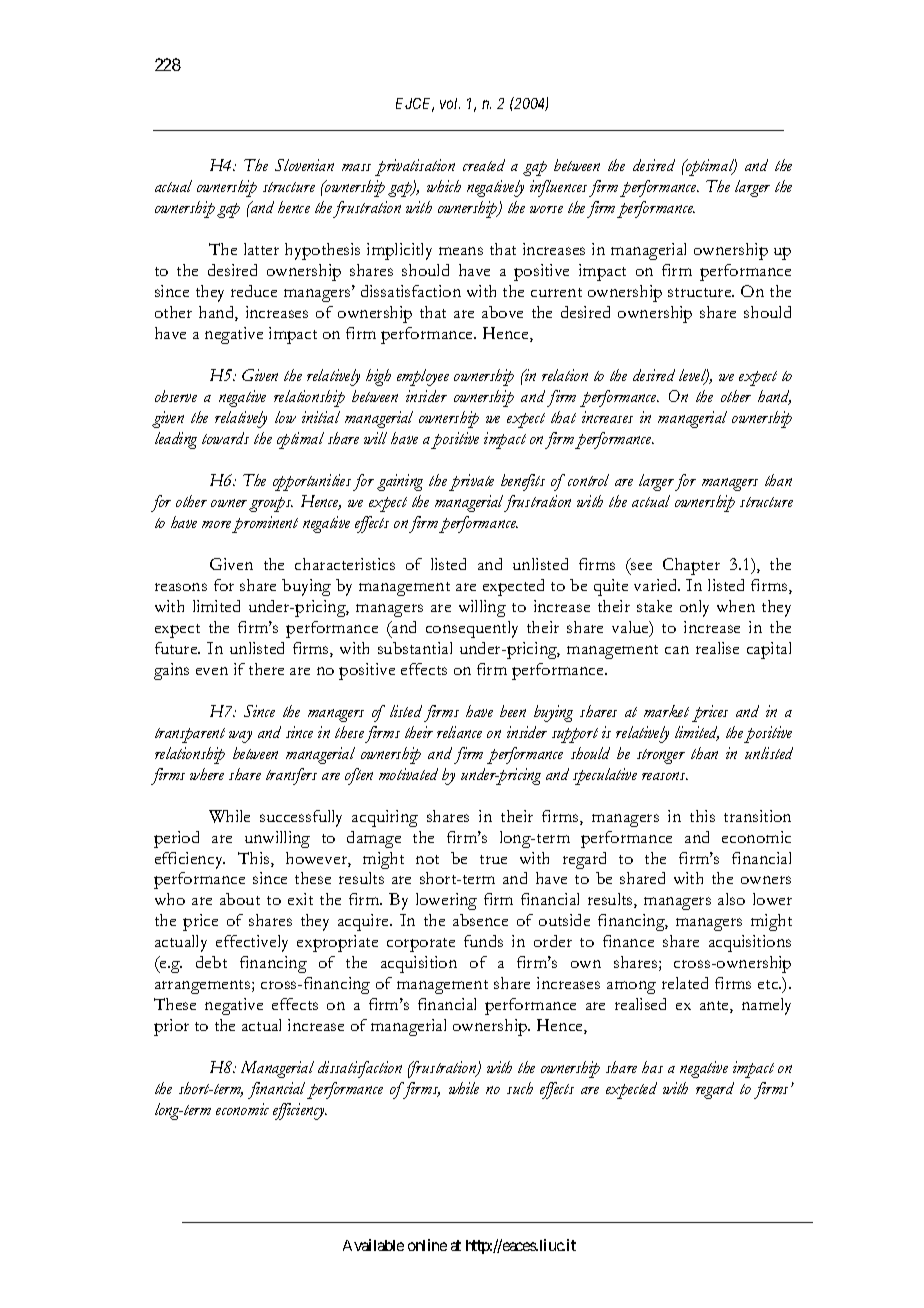  What do you see at coordinates (373, 1245) in the screenshot?
I see `Available` at bounding box center [373, 1245].
